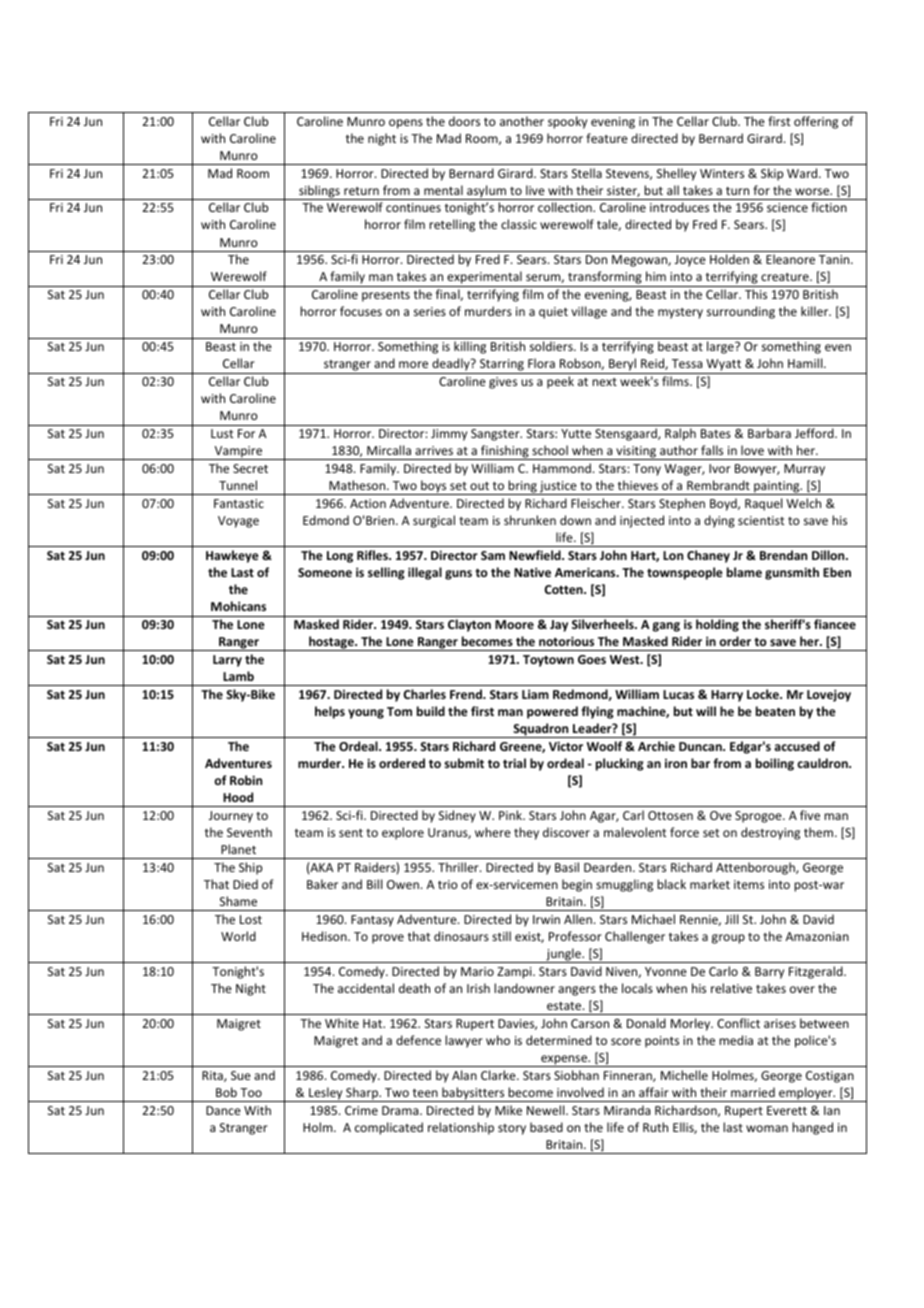 Image resolution: width=924 pixels, height=1308 pixels. I want to click on they, so click(526, 833).
